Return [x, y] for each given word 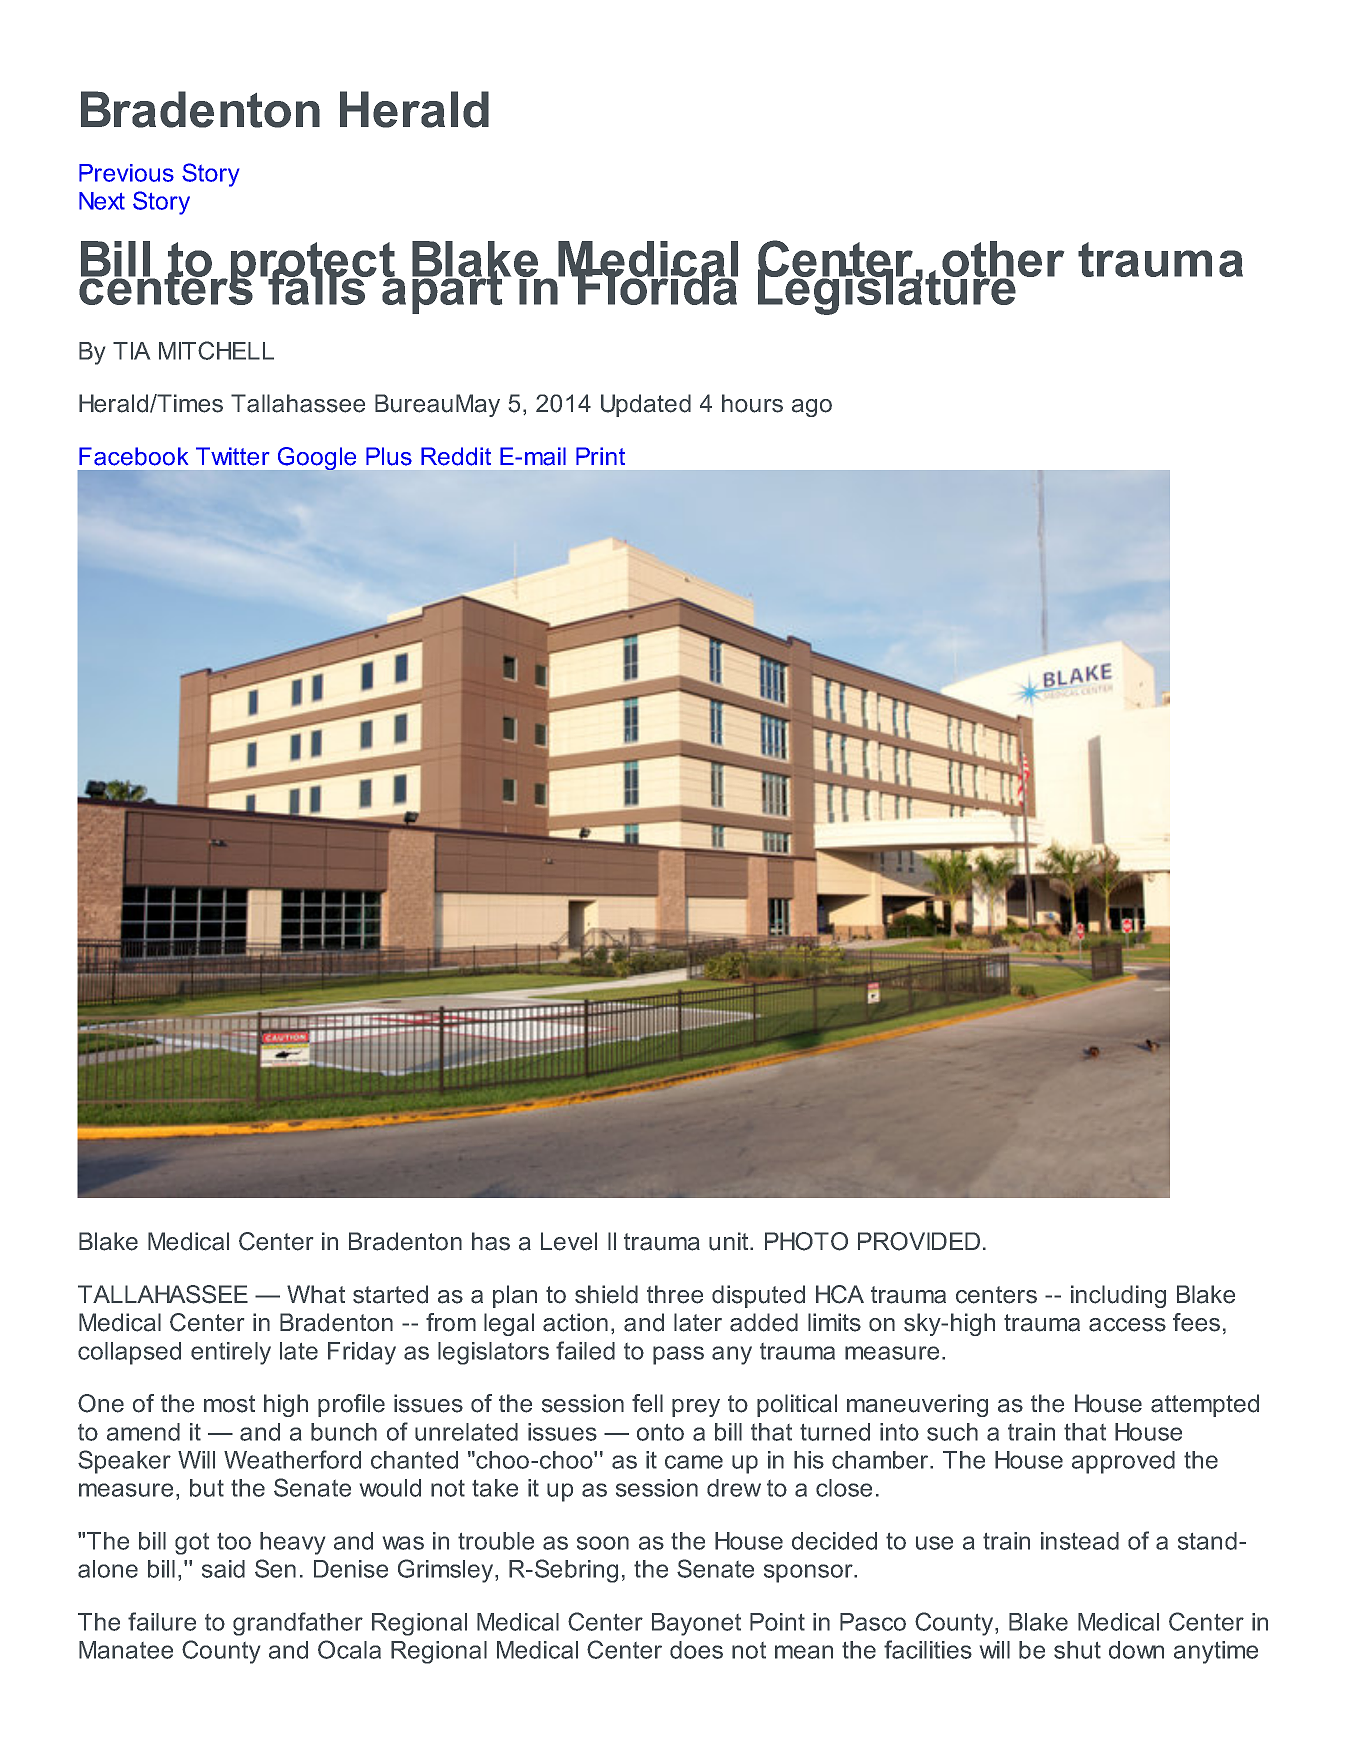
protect [313, 265]
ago [812, 408]
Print [600, 456]
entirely [231, 1353]
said [223, 1569]
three [675, 1294]
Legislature [887, 291]
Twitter [232, 456]
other [1002, 260]
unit [730, 1241]
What [316, 1294]
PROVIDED [919, 1241]
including [1118, 1296]
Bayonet [696, 1624]
